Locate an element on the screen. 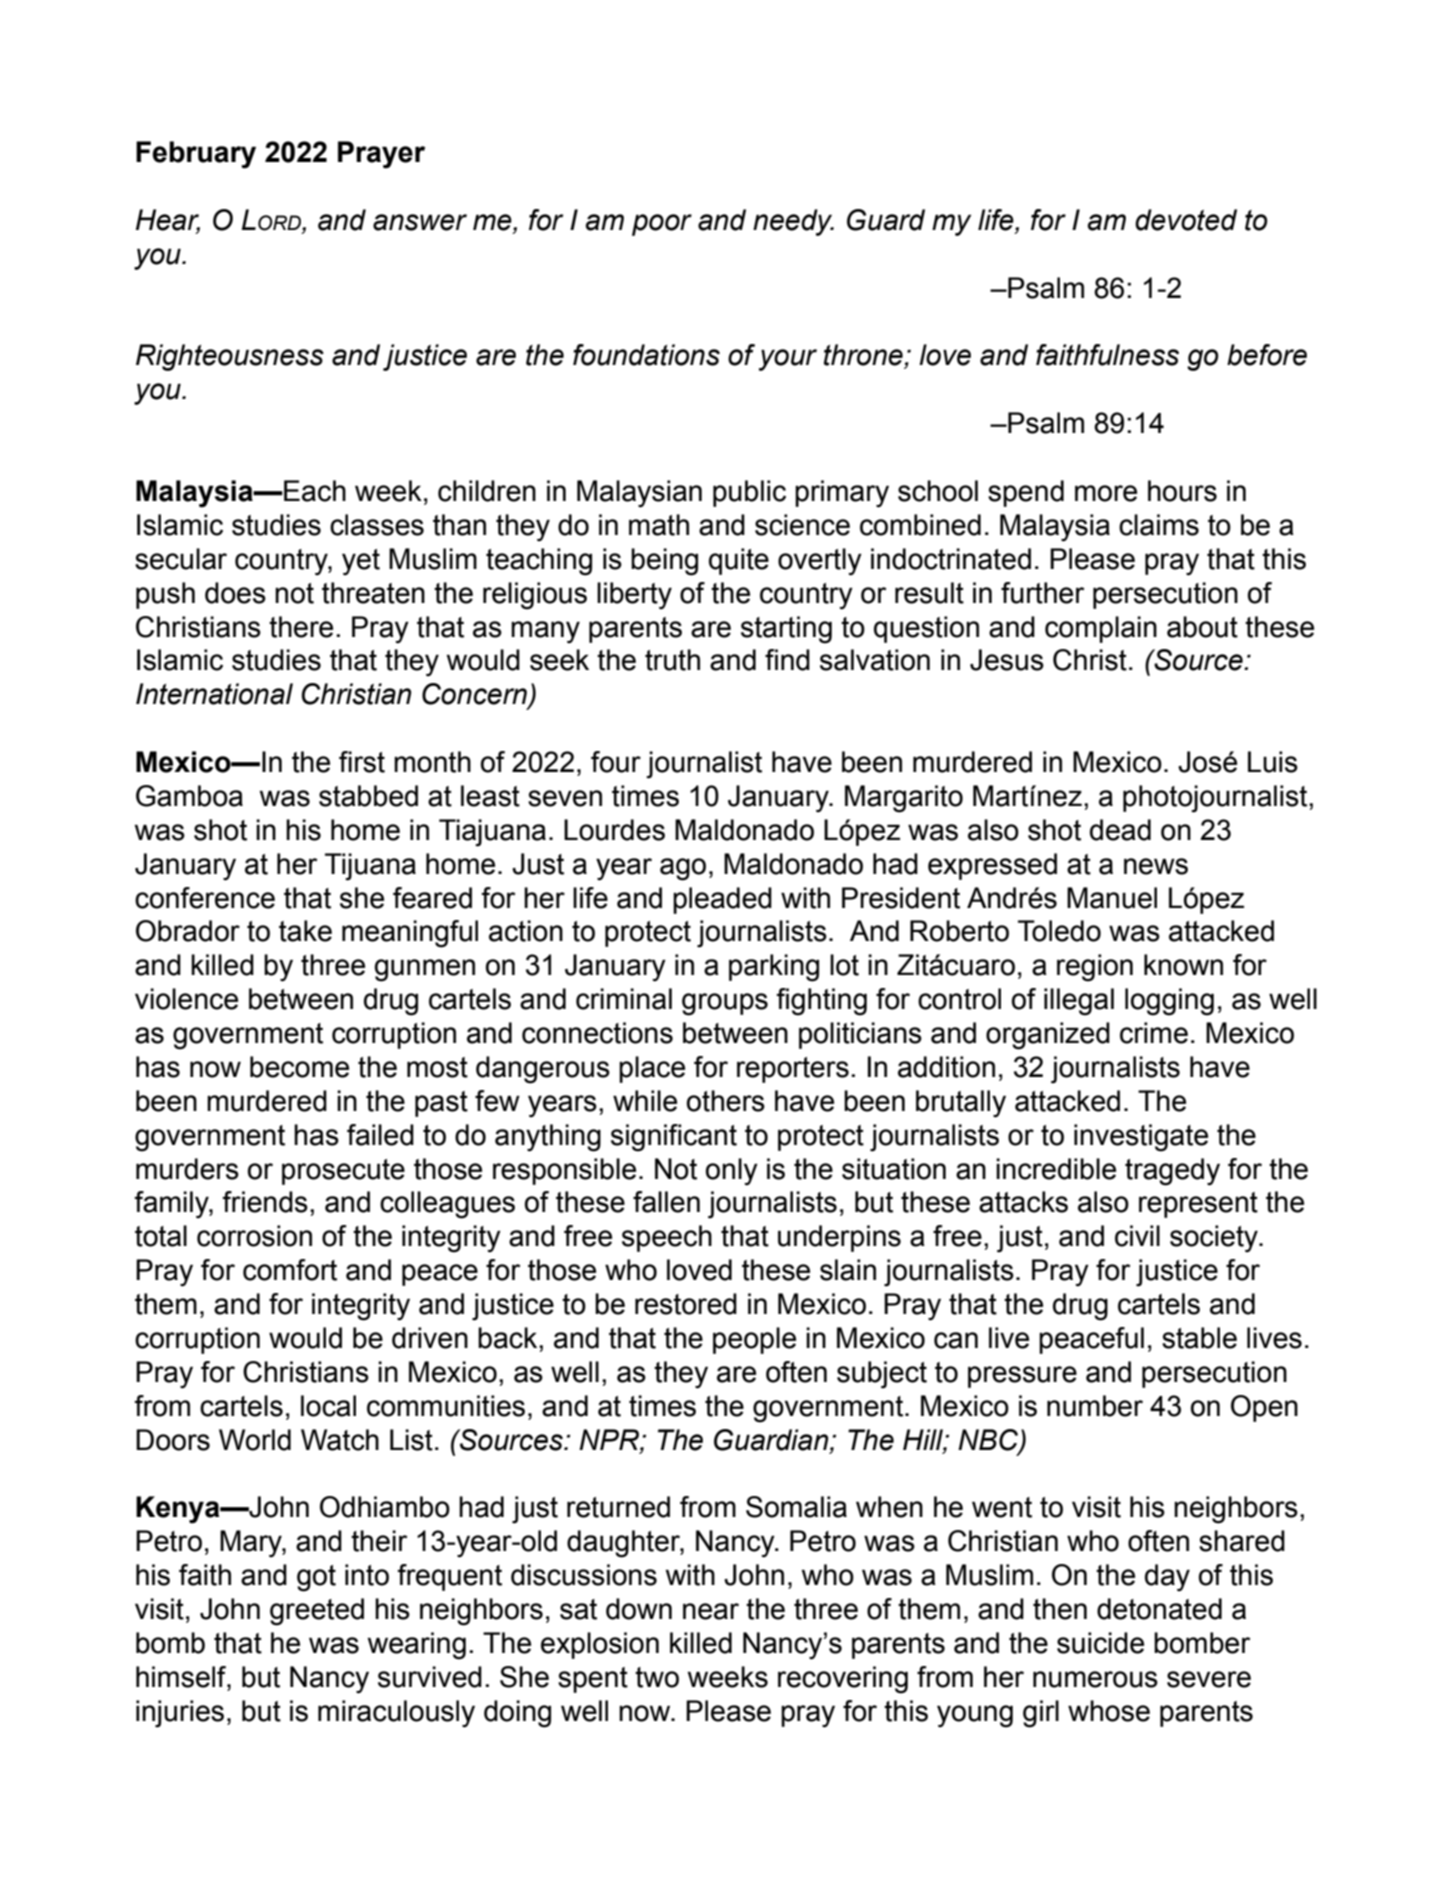 This screenshot has height=1883, width=1455. two is located at coordinates (657, 1677).
